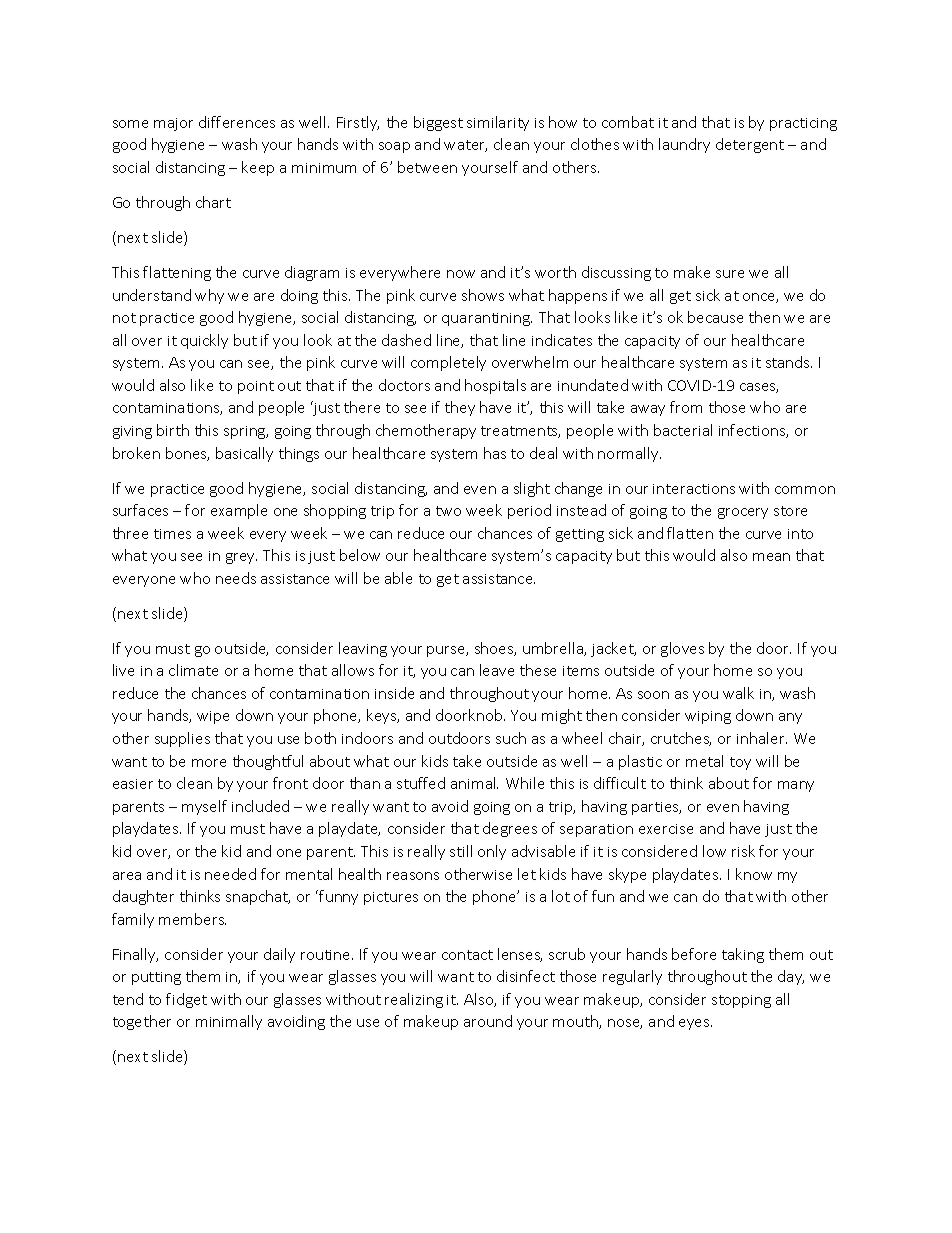  What do you see at coordinates (173, 430) in the document?
I see `birth` at bounding box center [173, 430].
